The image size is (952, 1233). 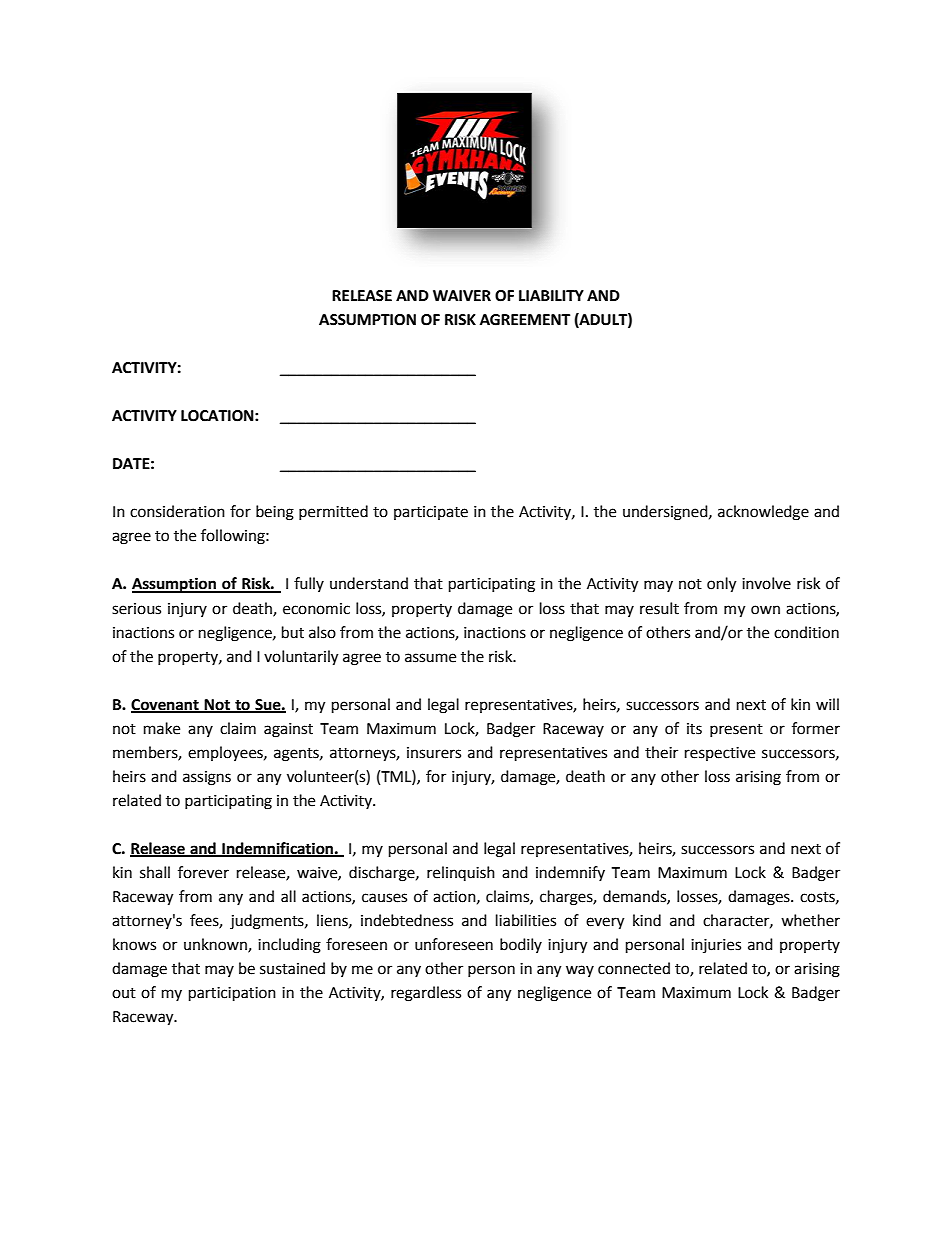 What do you see at coordinates (293, 632) in the screenshot?
I see `but` at bounding box center [293, 632].
